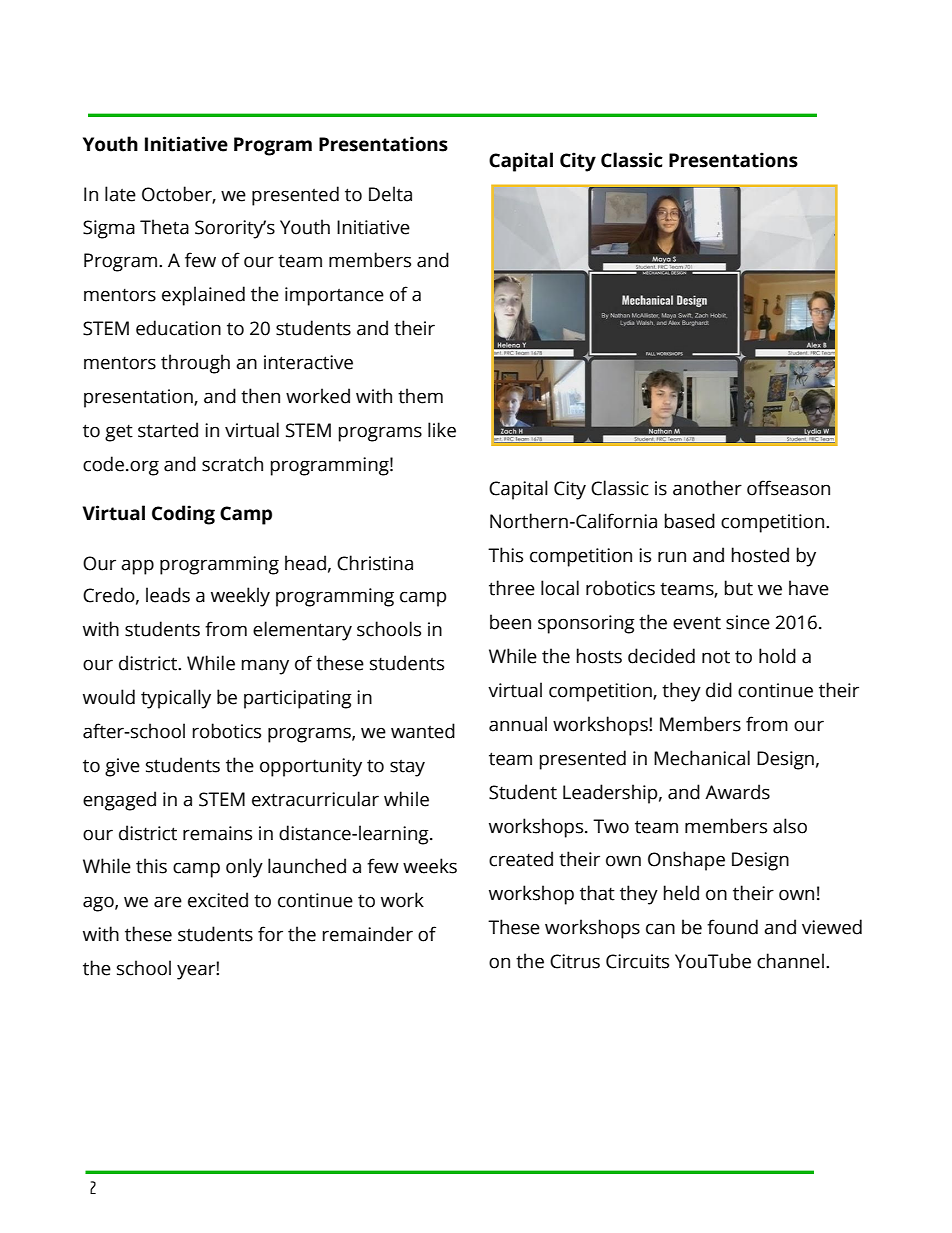  Describe the element at coordinates (168, 902) in the page. I see `are` at that location.
